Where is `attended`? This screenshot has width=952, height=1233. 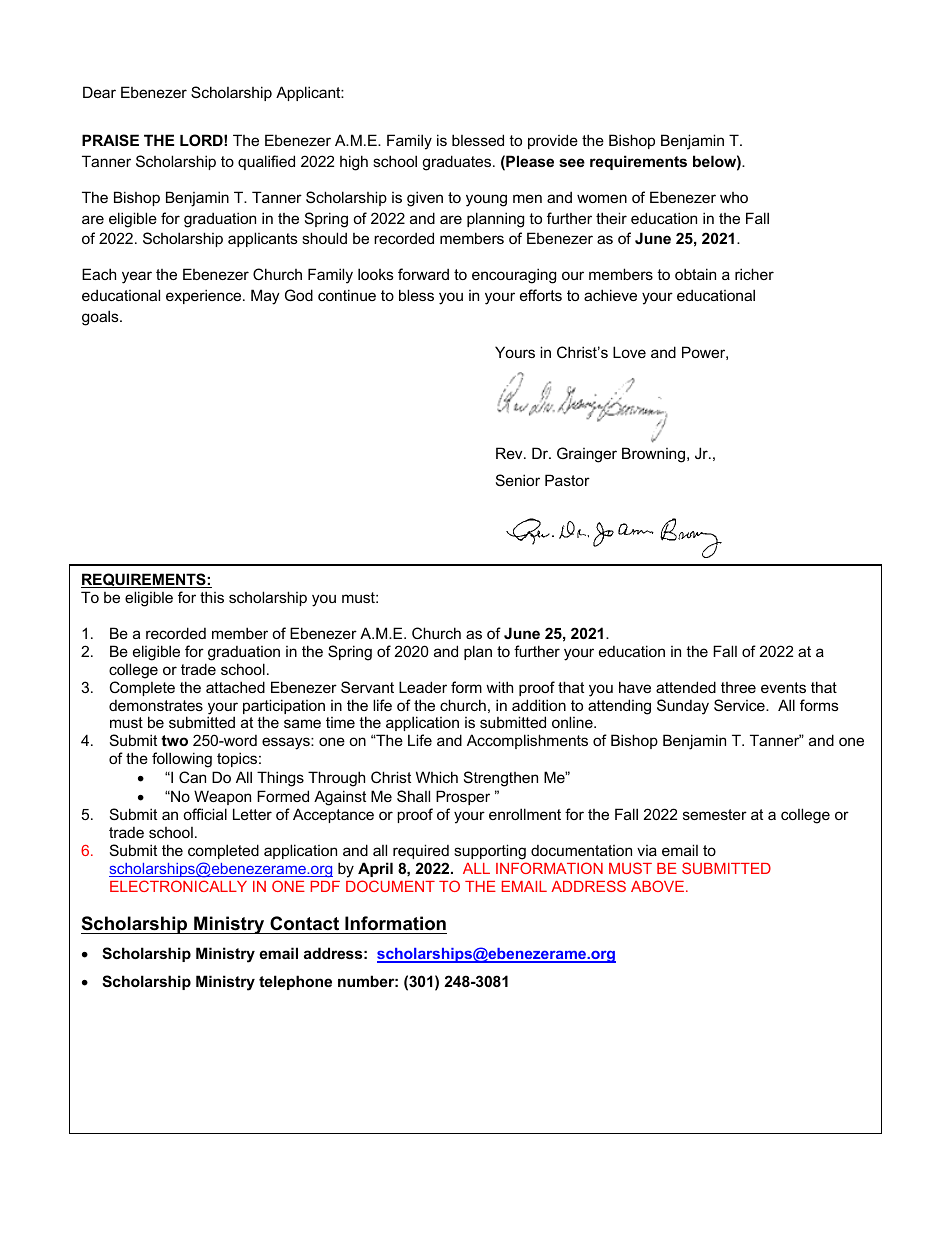 attended is located at coordinates (686, 687).
